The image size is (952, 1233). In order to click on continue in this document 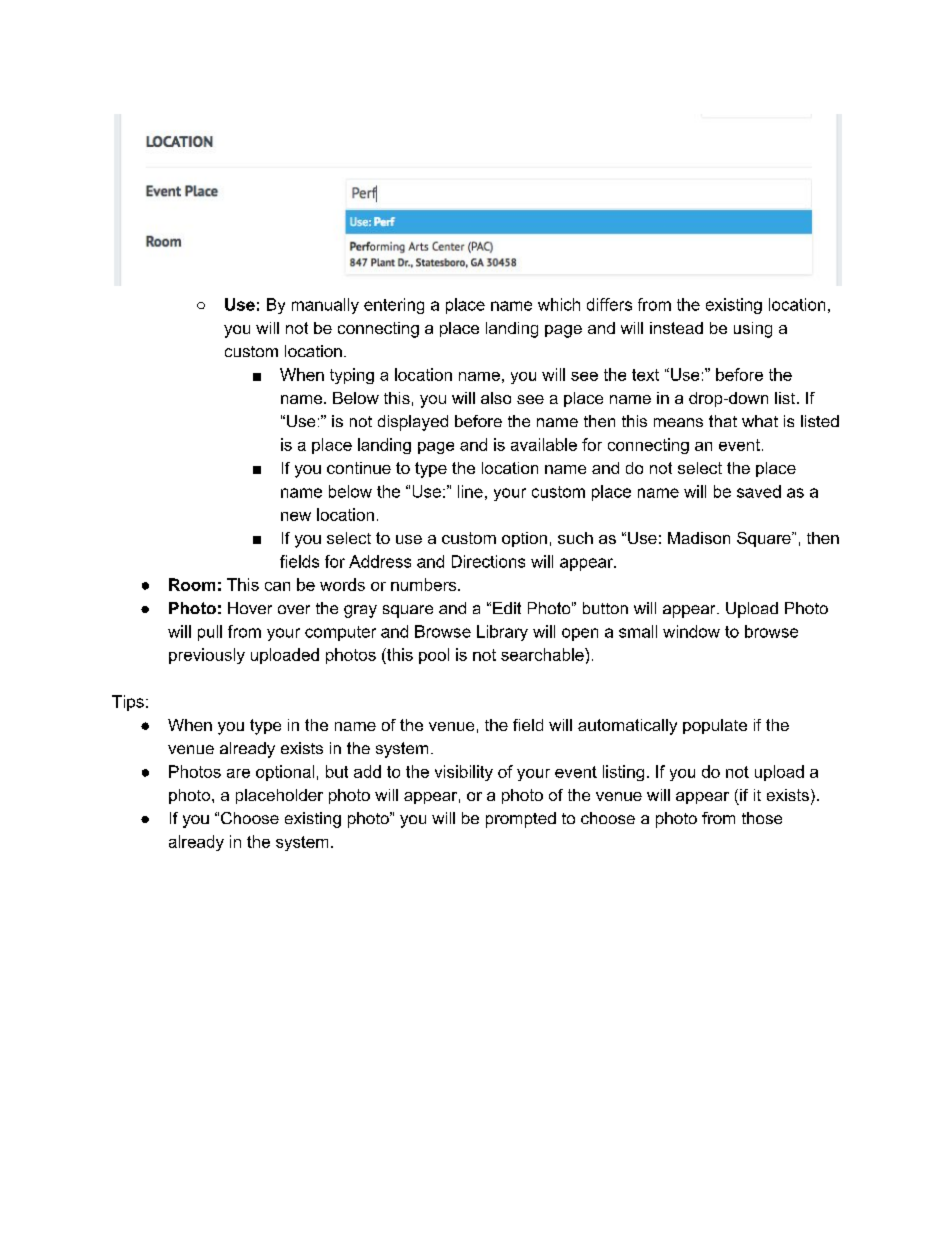, I will do `click(359, 468)`.
